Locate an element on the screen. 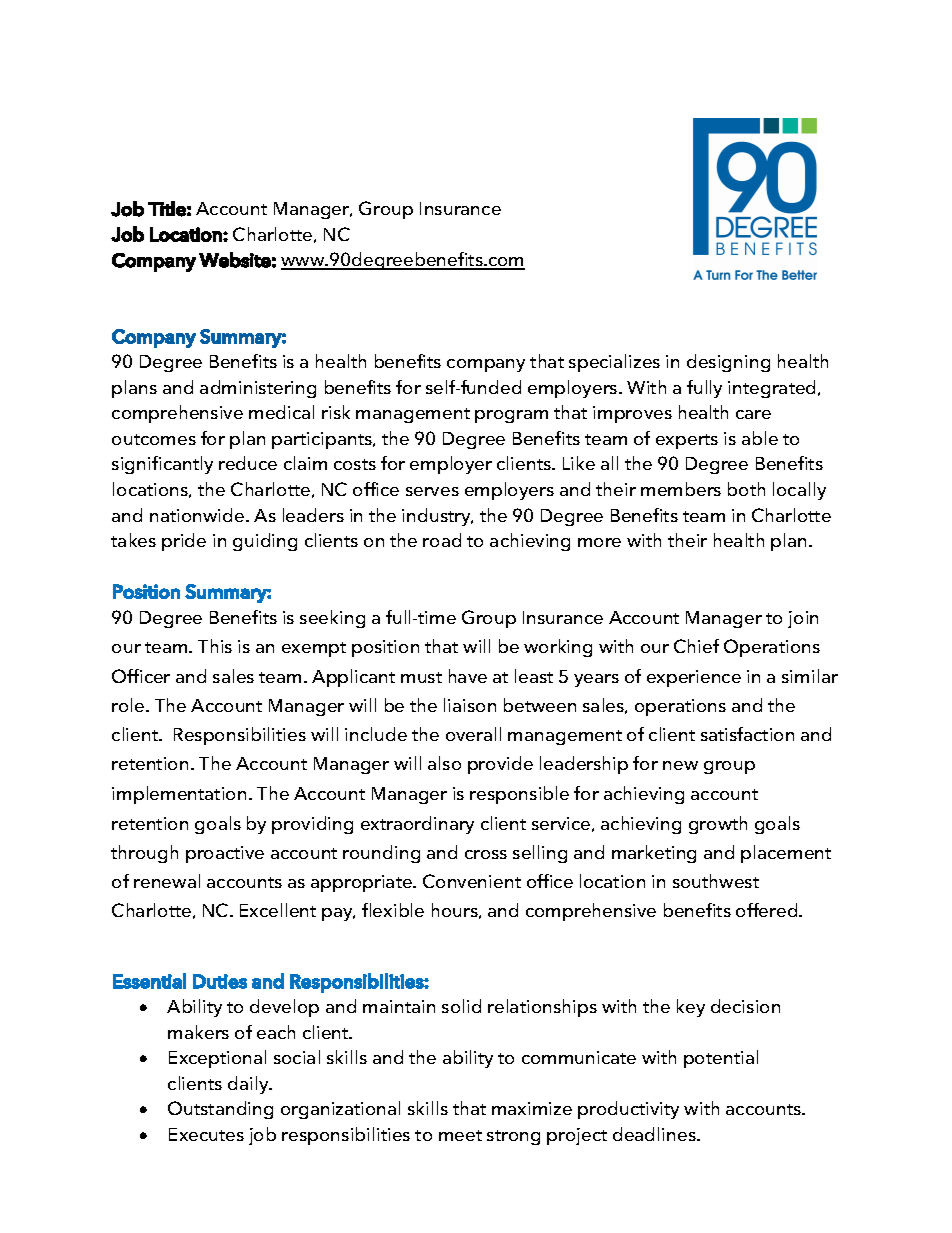  Outstanding is located at coordinates (220, 1110).
